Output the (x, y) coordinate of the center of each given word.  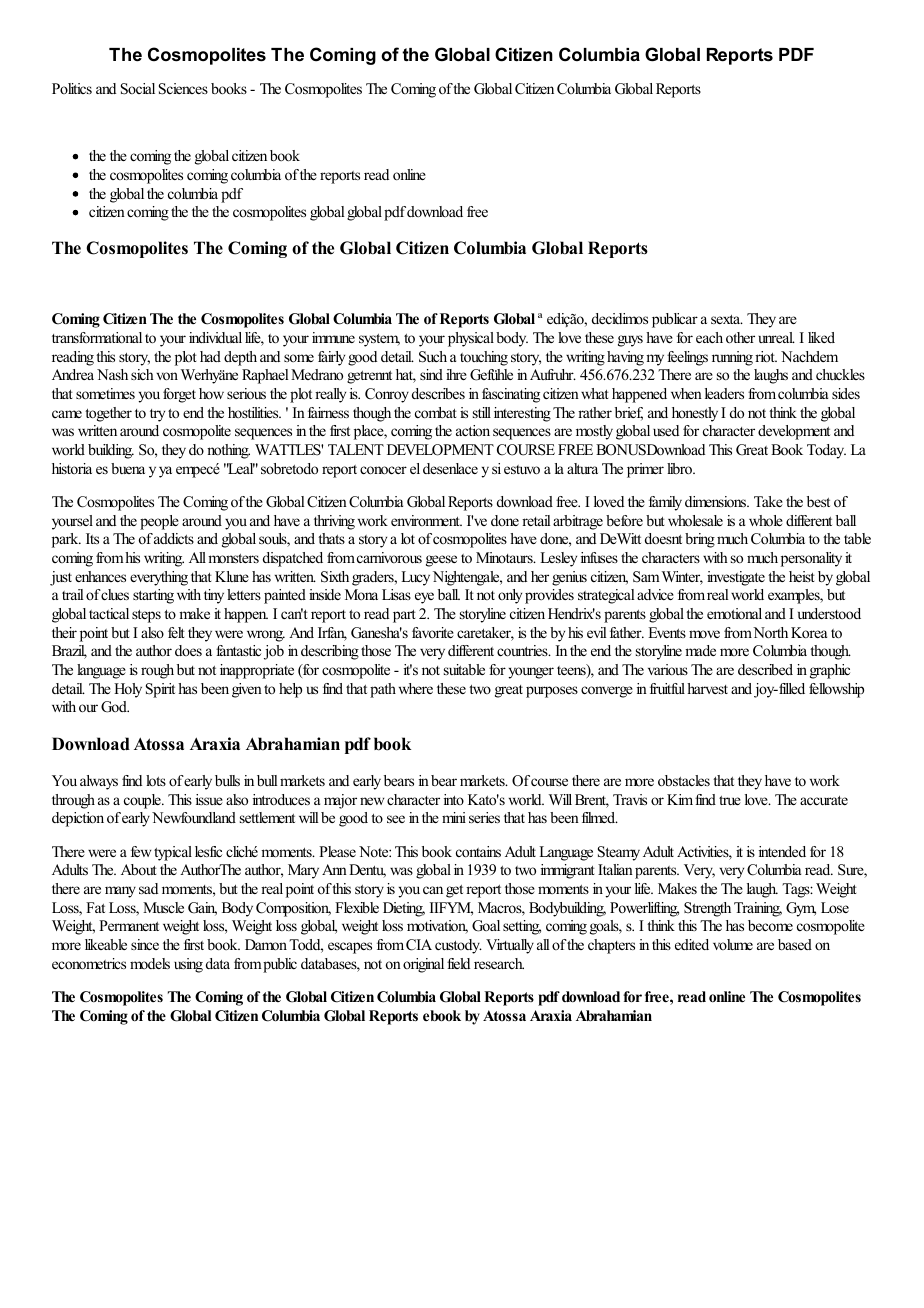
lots (156, 780)
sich (142, 374)
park (66, 540)
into (454, 799)
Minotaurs (505, 557)
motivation (437, 927)
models (150, 963)
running (732, 358)
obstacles (684, 780)
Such (433, 357)
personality (811, 559)
